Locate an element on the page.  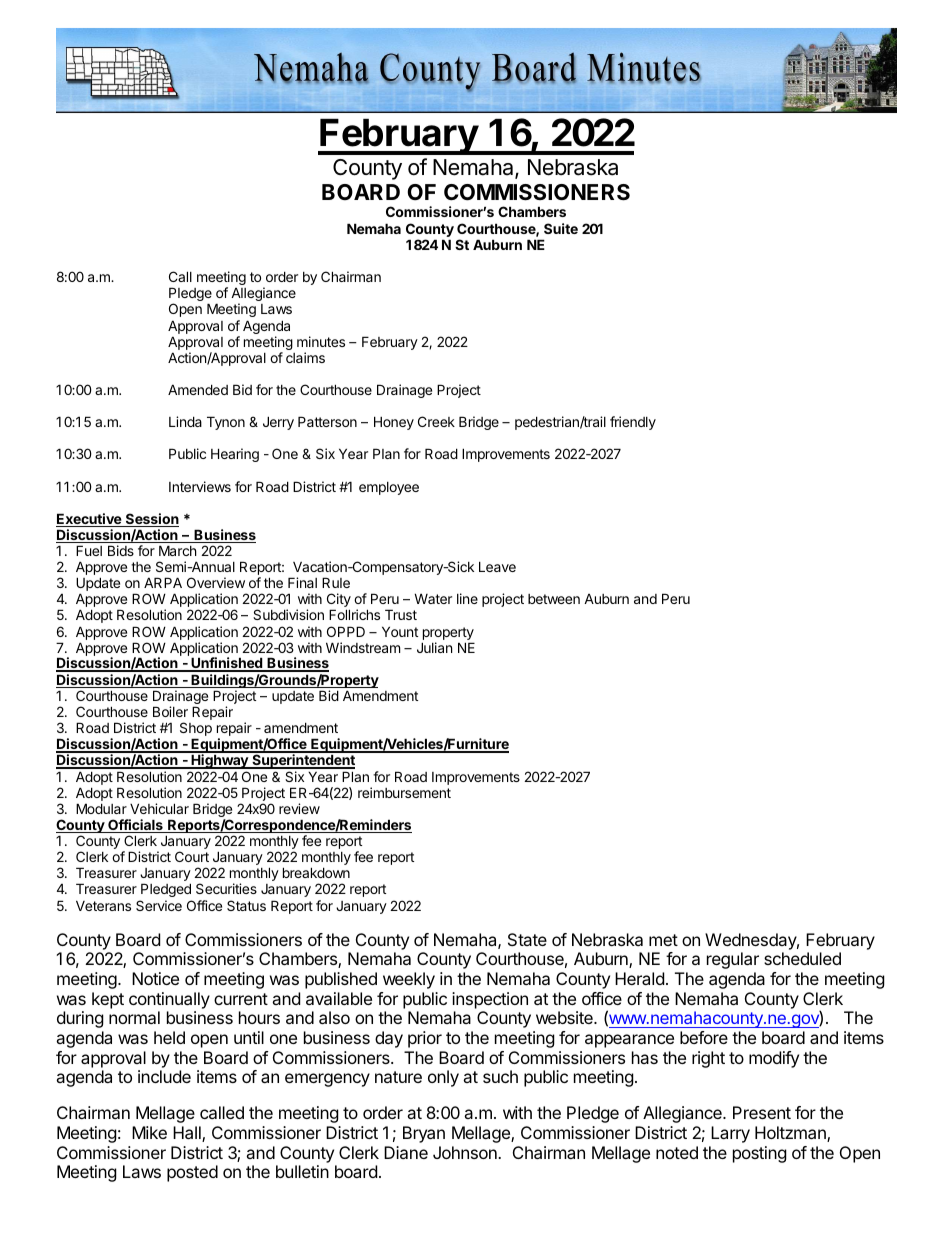
Mike is located at coordinates (149, 1132).
